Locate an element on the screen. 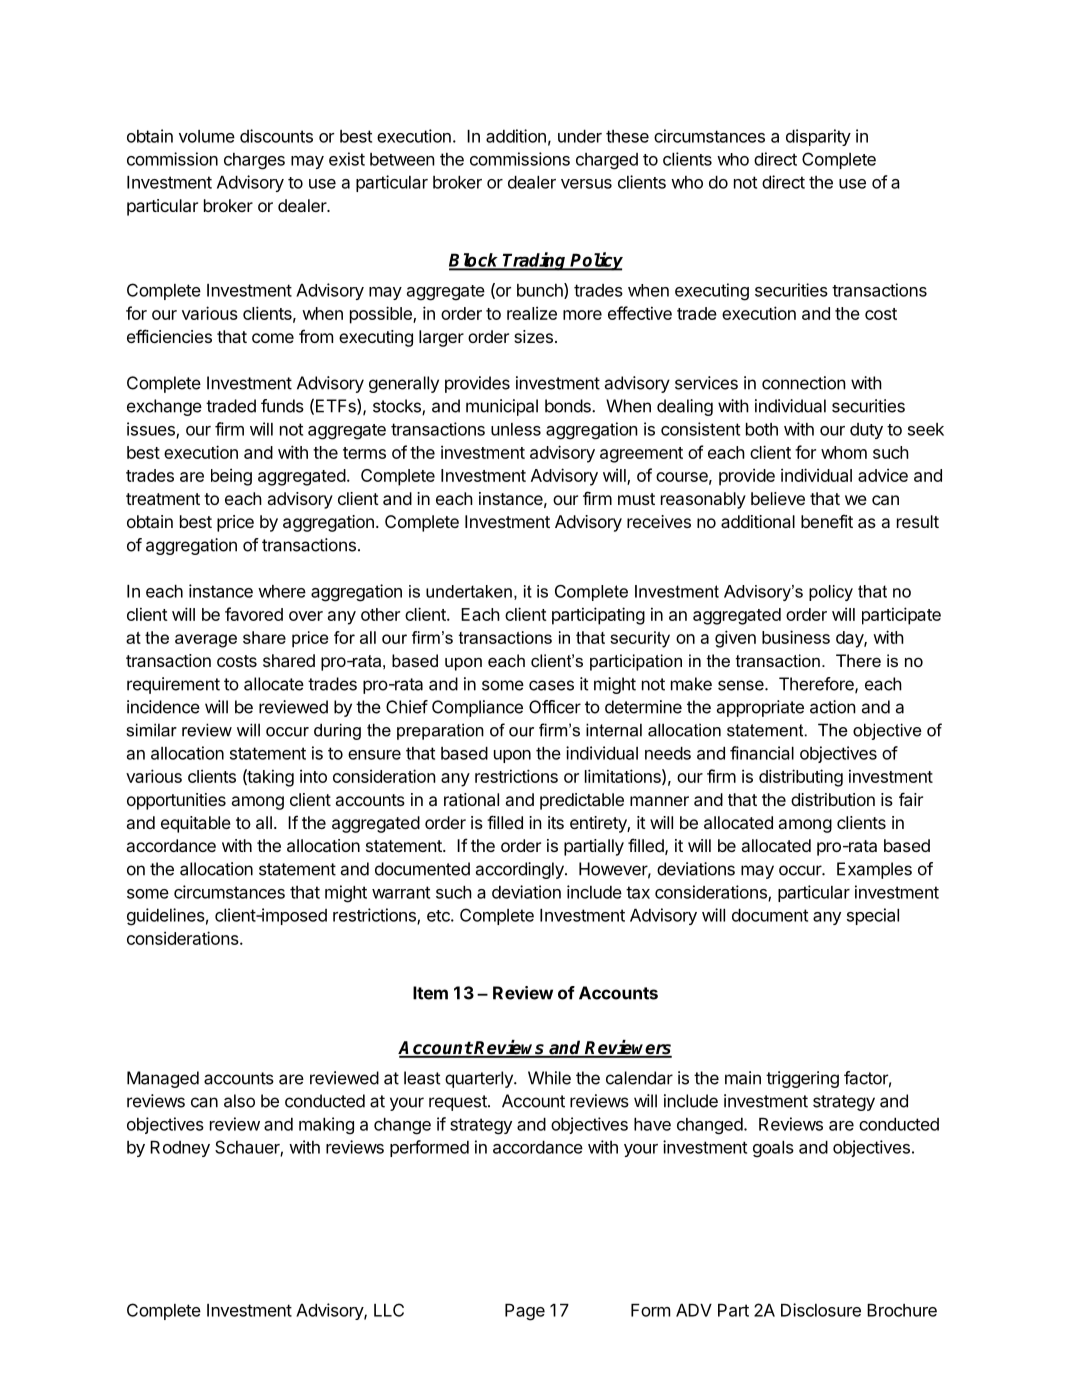 The image size is (1071, 1386). Disclosure is located at coordinates (821, 1310).
